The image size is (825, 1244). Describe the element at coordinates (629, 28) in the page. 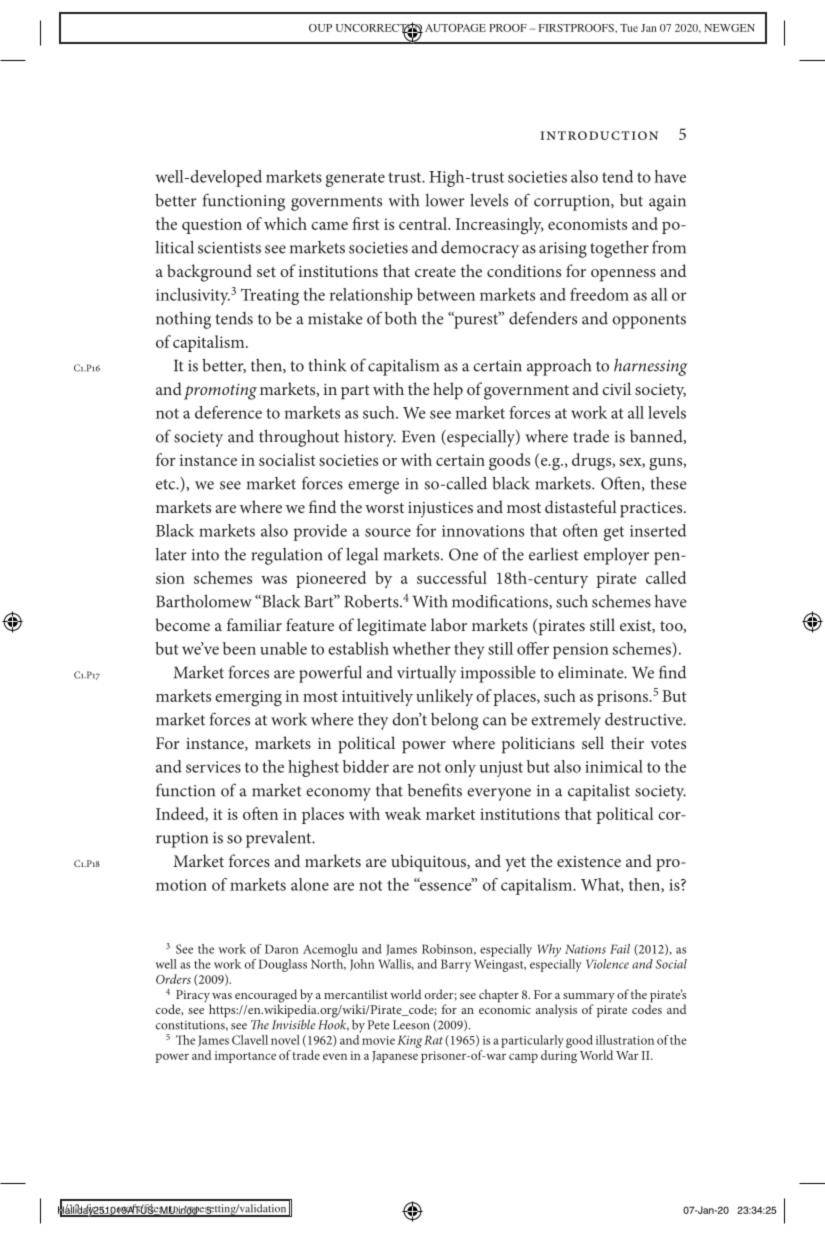

I see `Tue` at that location.
